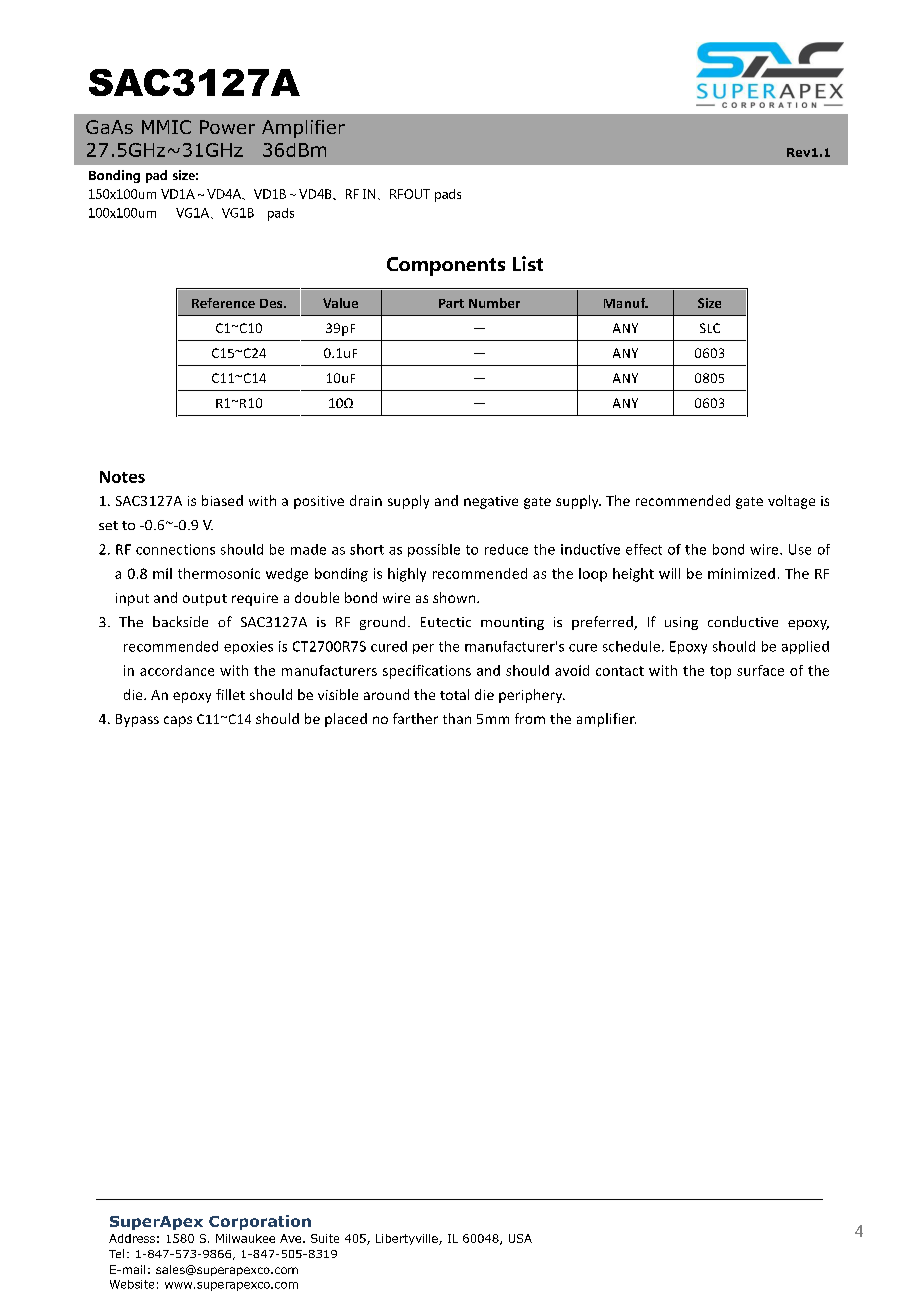  I want to click on Components, so click(446, 266).
